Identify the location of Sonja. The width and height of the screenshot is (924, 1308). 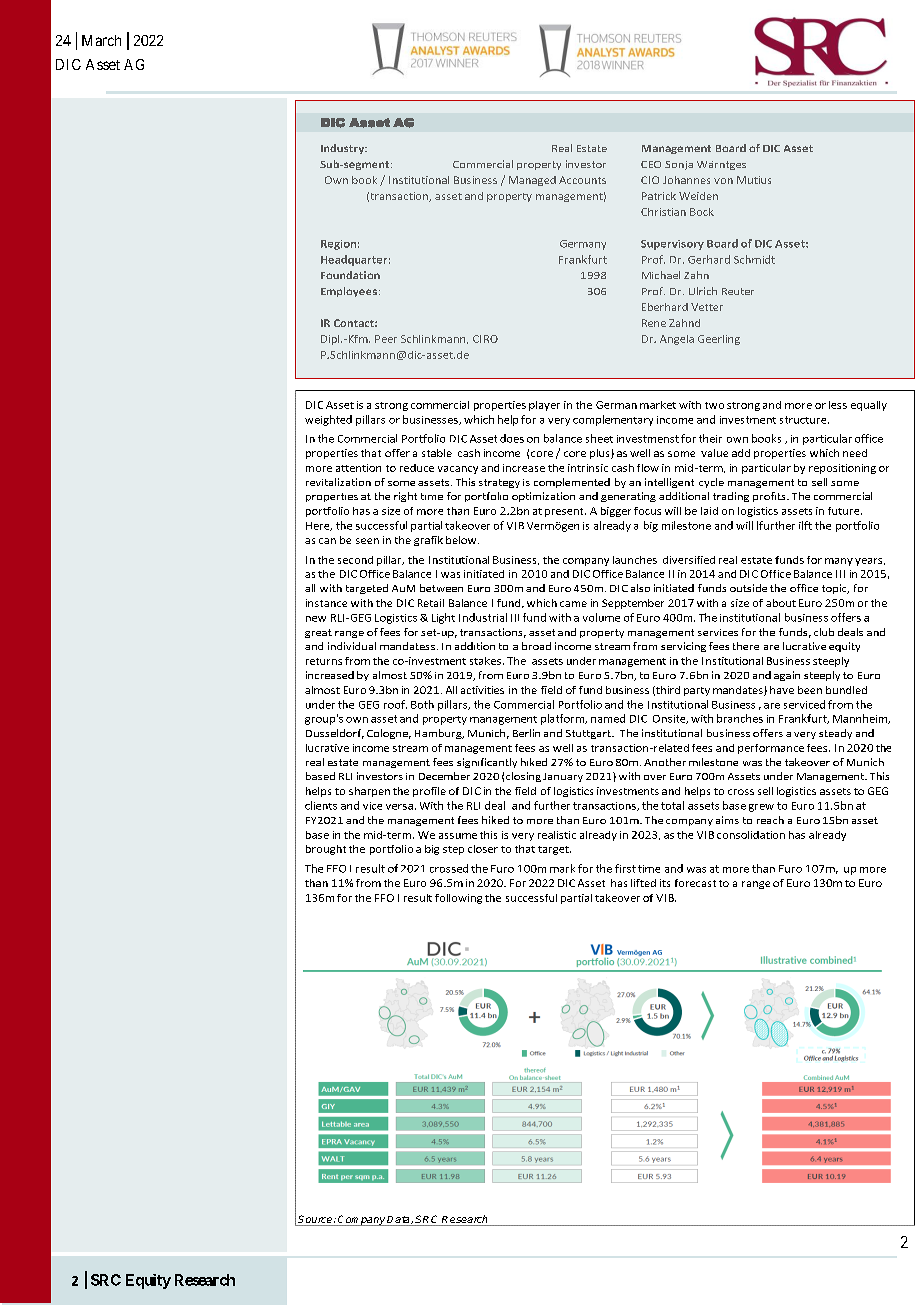
(679, 165).
